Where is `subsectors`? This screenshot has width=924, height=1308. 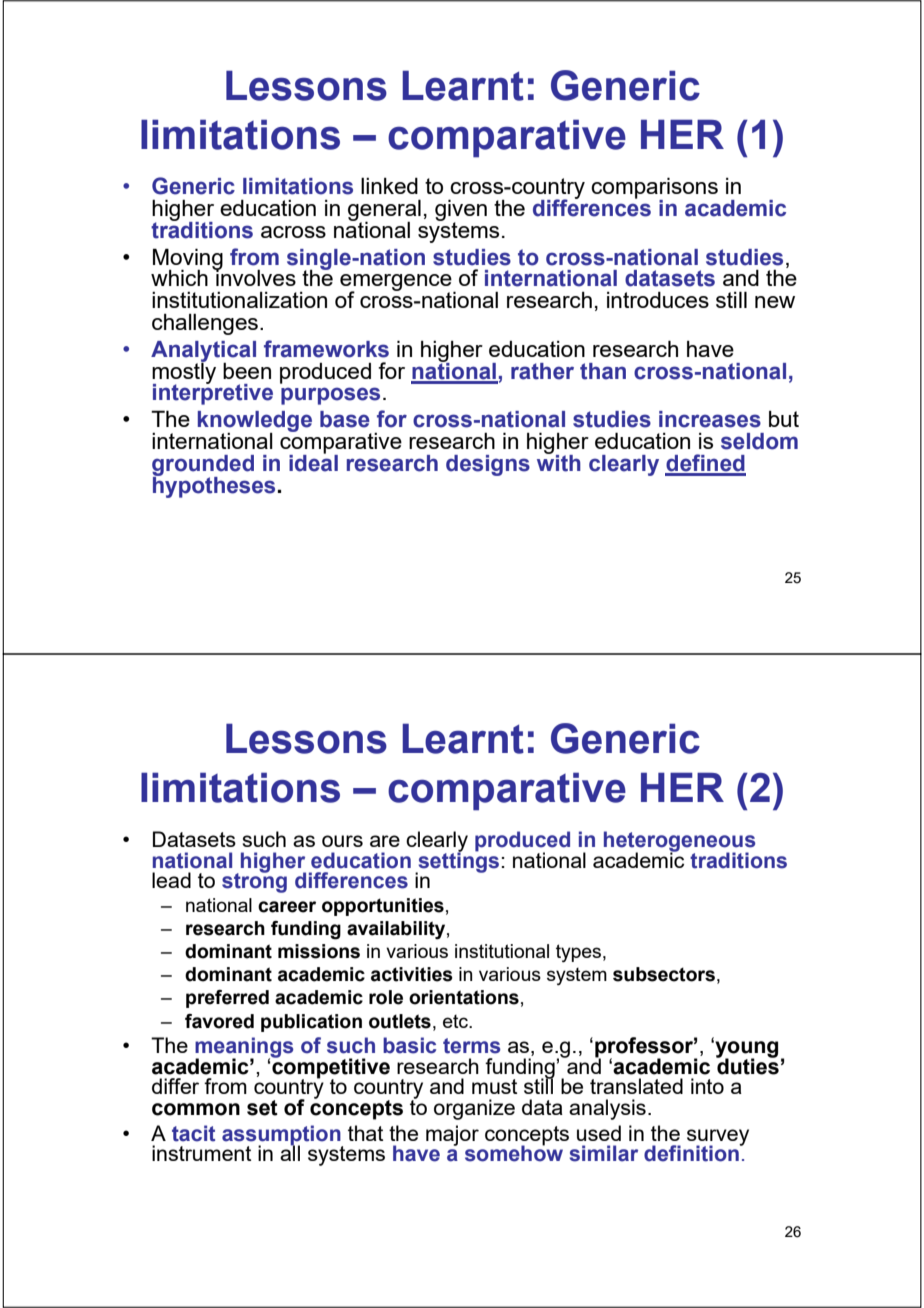
subsectors is located at coordinates (664, 974).
